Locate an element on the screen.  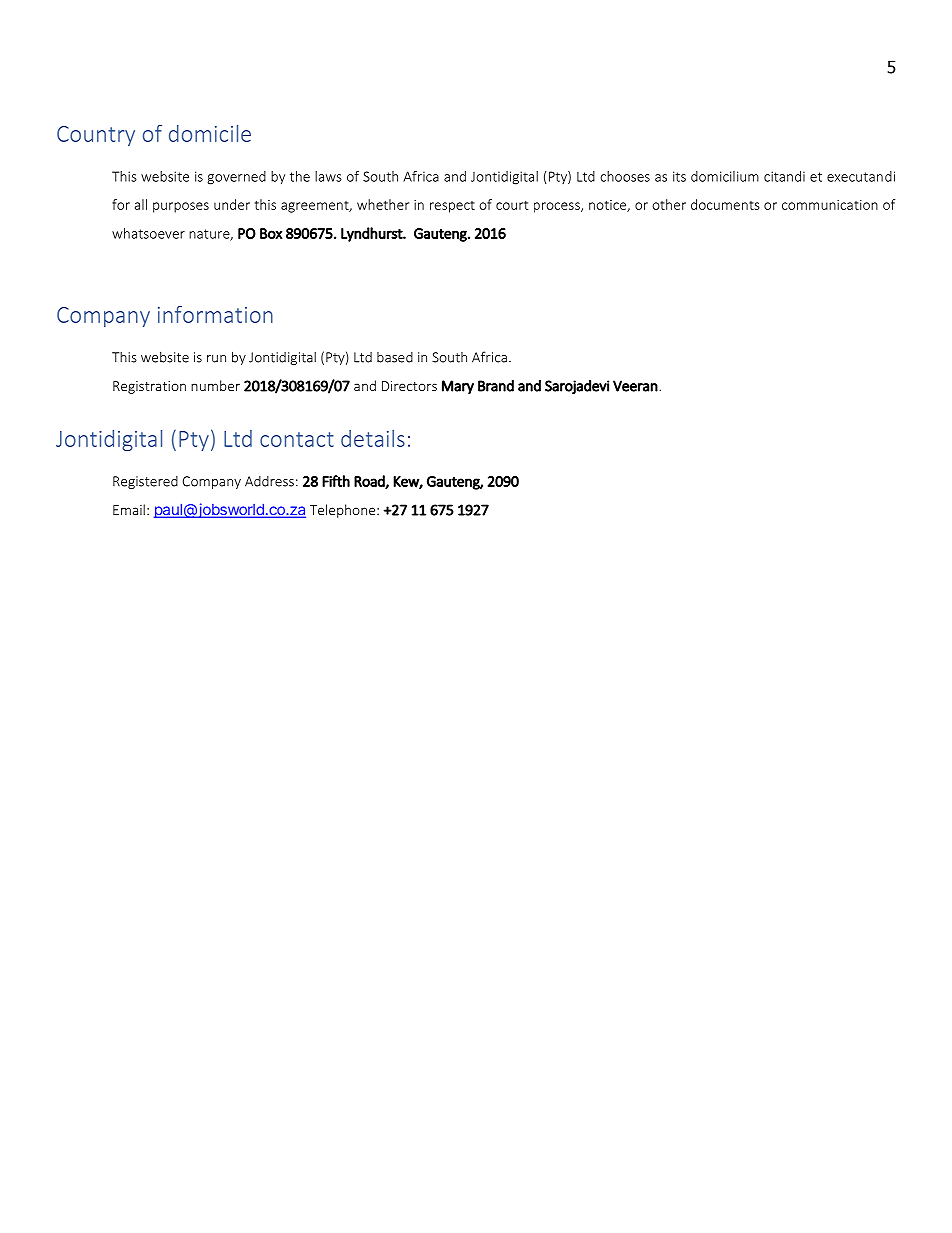
Registration is located at coordinates (149, 387).
